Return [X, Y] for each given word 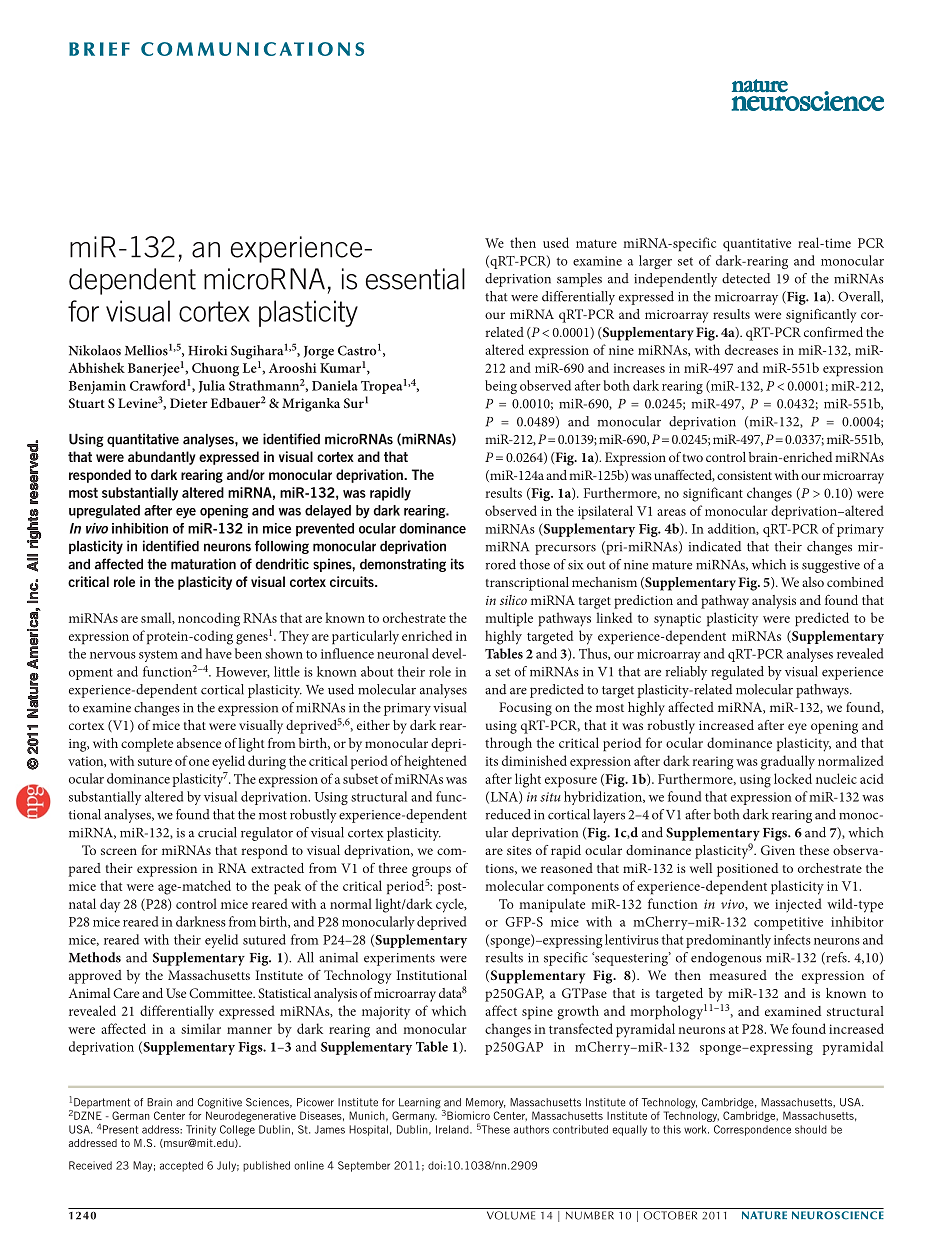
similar [201, 1028]
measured [738, 975]
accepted [181, 1166]
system [158, 656]
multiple [509, 619]
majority [386, 1013]
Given [778, 850]
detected [746, 278]
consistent [744, 475]
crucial [217, 832]
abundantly [162, 458]
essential [415, 279]
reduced [508, 814]
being [501, 387]
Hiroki [207, 350]
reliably [686, 673]
